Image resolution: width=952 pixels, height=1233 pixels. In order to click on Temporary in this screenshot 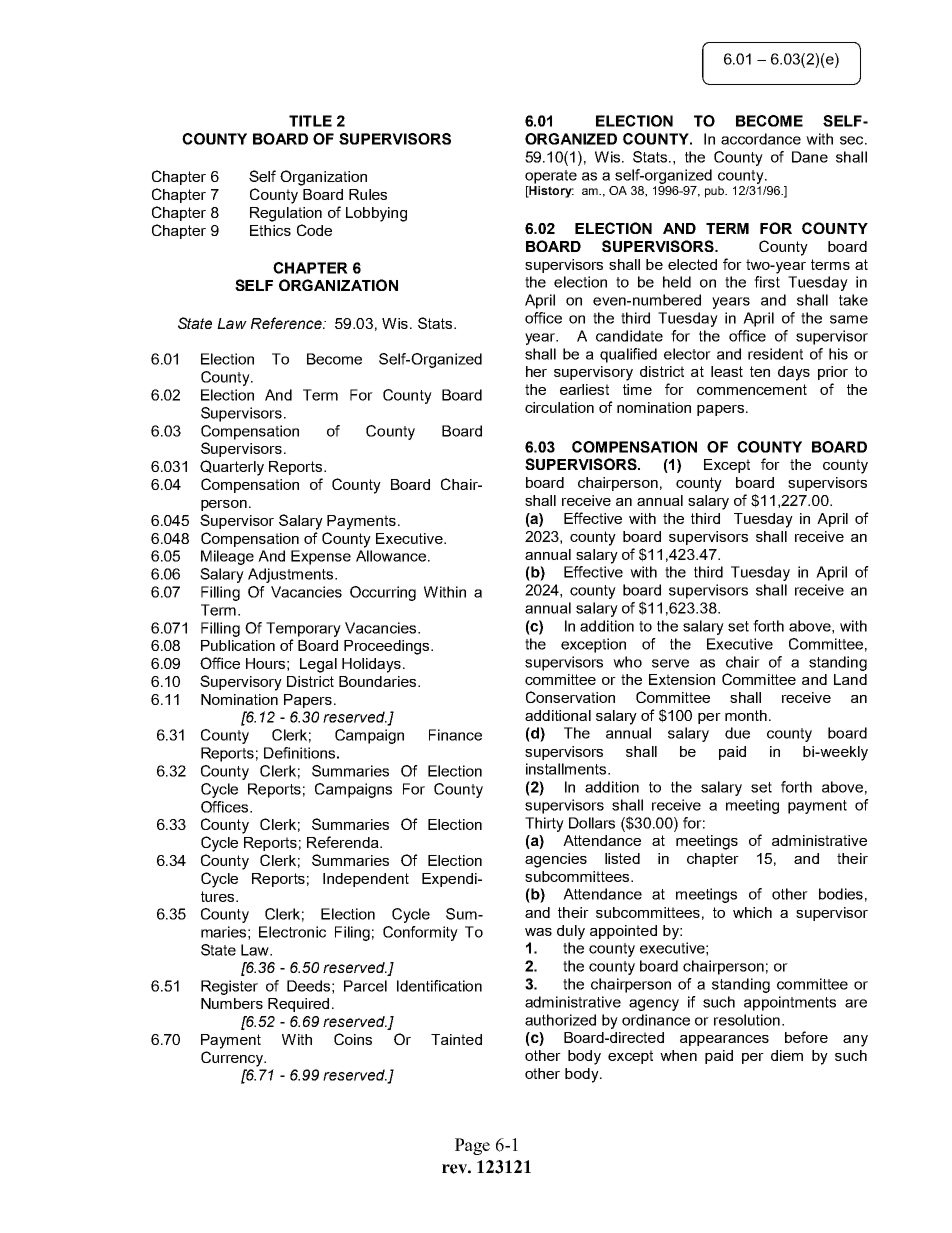, I will do `click(303, 629)`.
